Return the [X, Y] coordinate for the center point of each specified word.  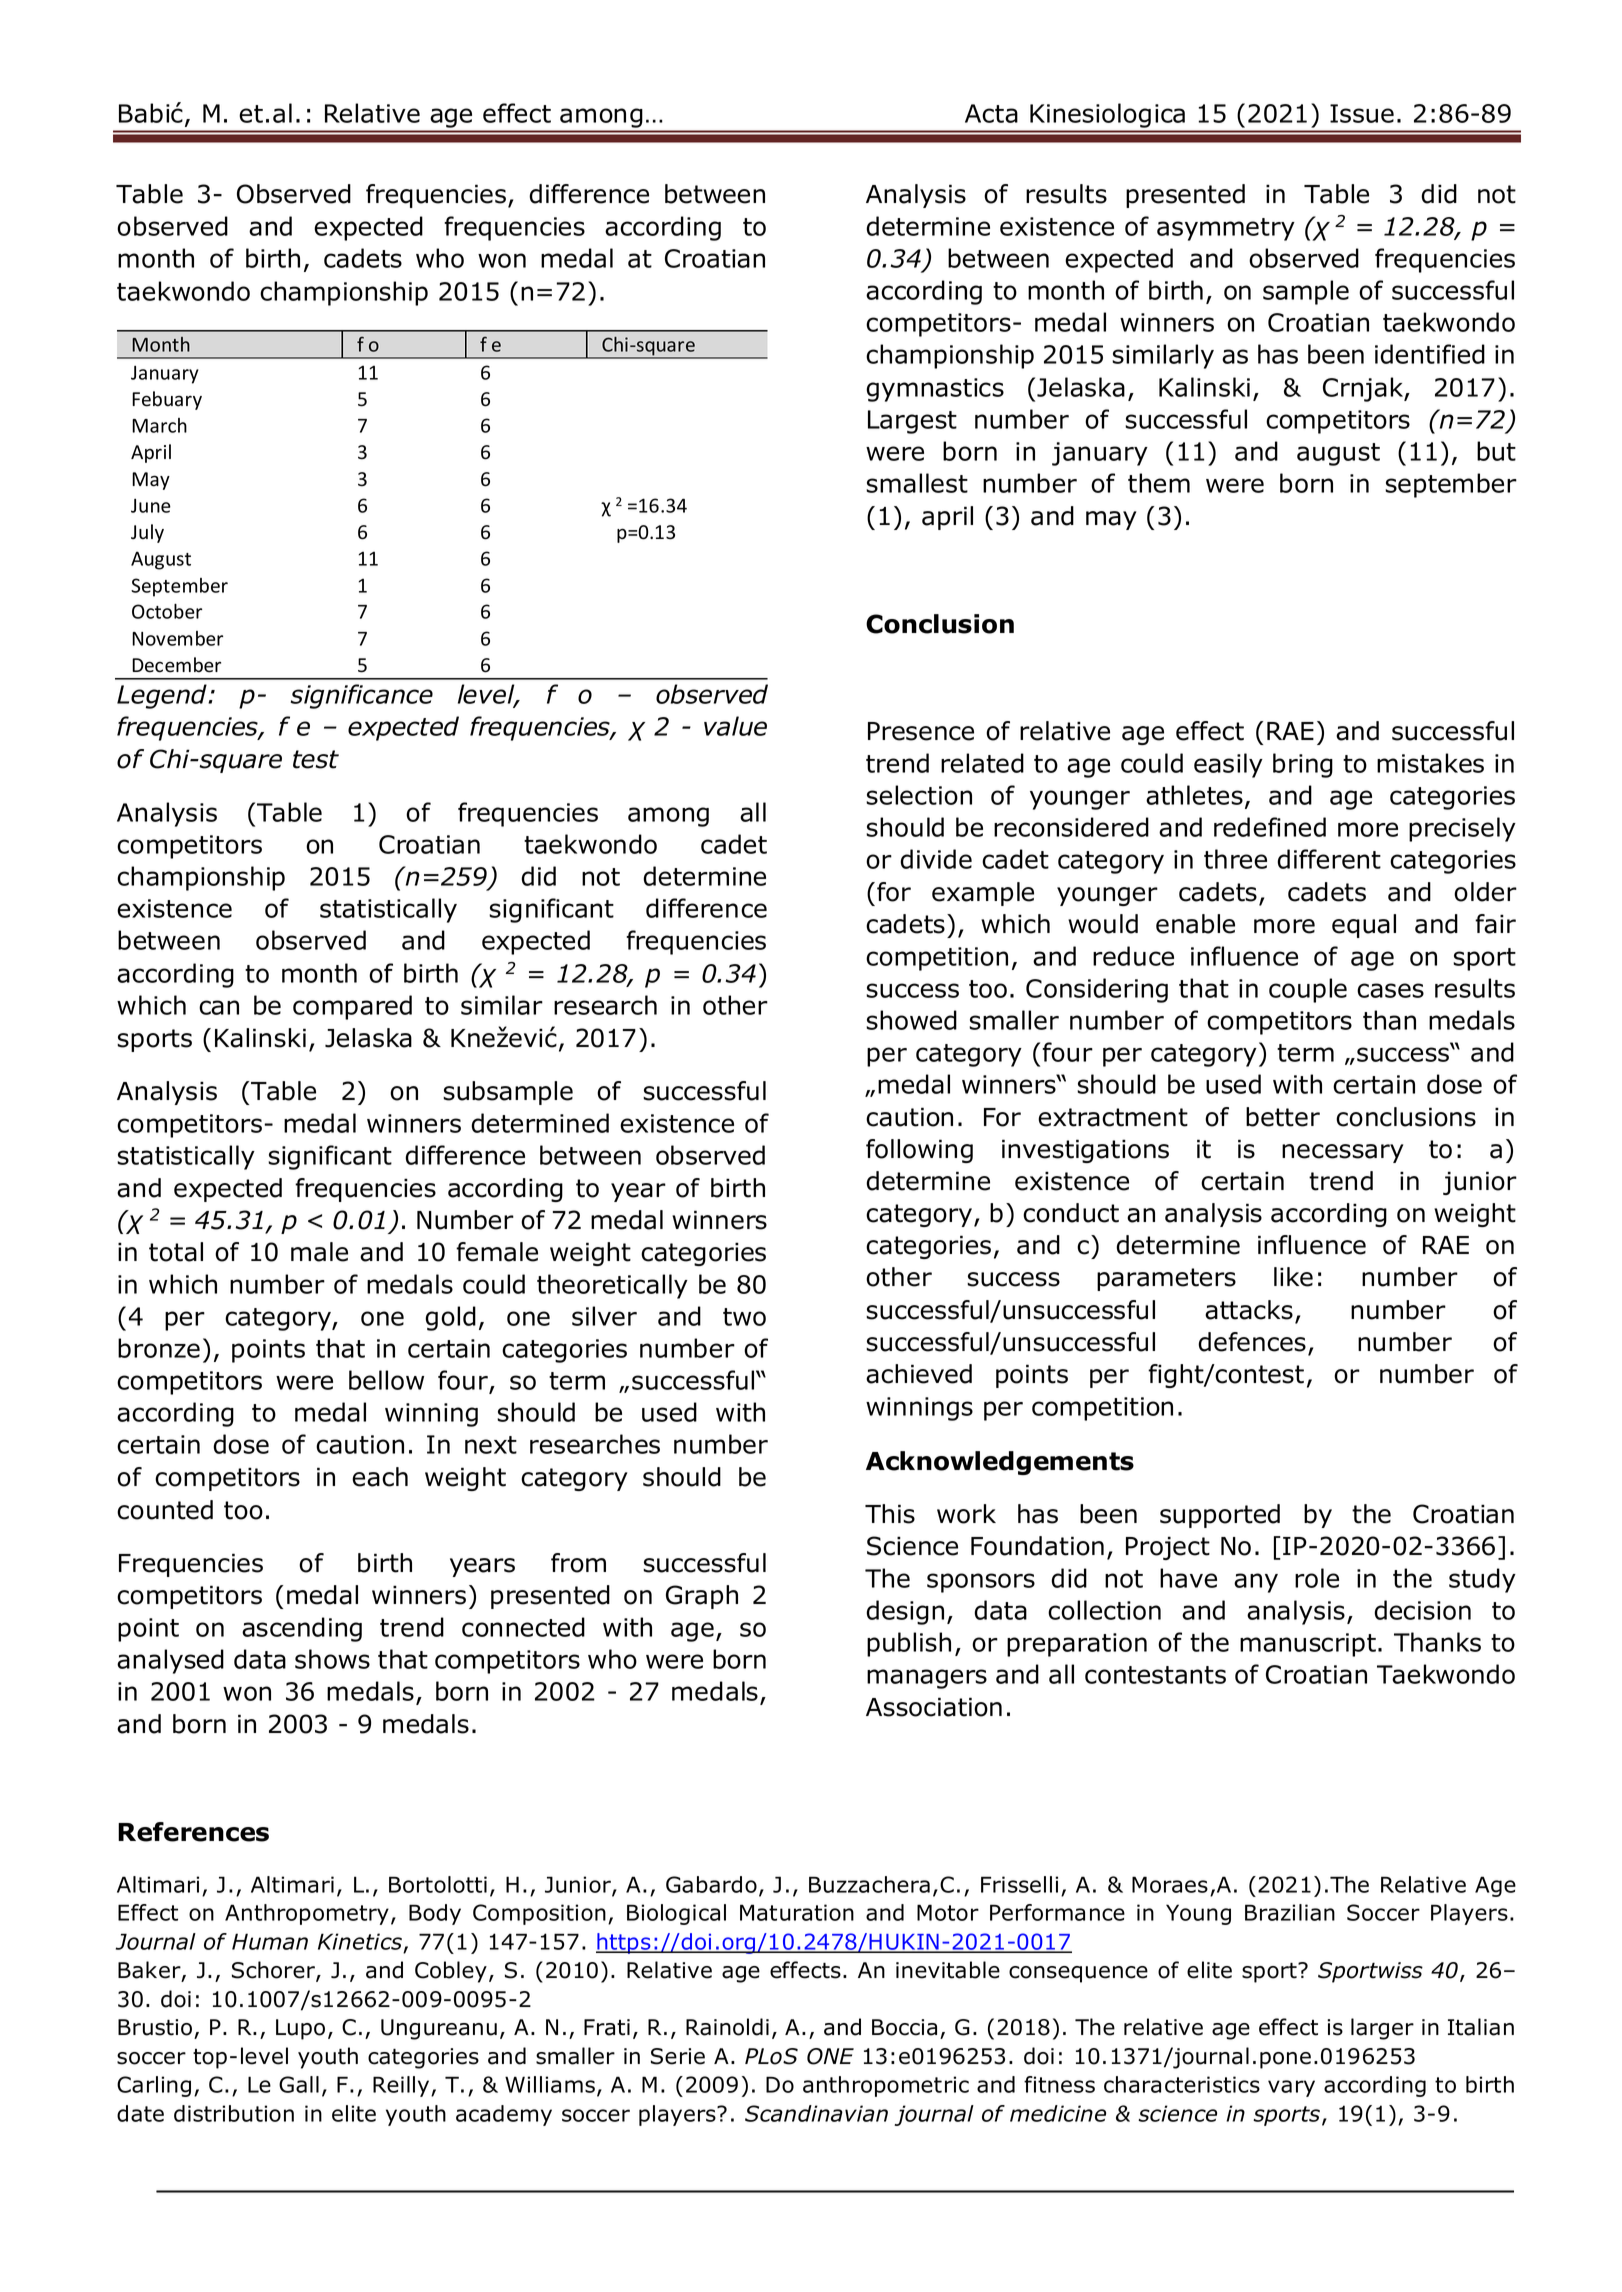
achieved [919, 1374]
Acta [991, 113]
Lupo [300, 2029]
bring [1303, 765]
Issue [1362, 113]
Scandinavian [816, 2113]
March [159, 425]
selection [919, 795]
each [380, 1477]
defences [1252, 1342]
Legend [163, 696]
